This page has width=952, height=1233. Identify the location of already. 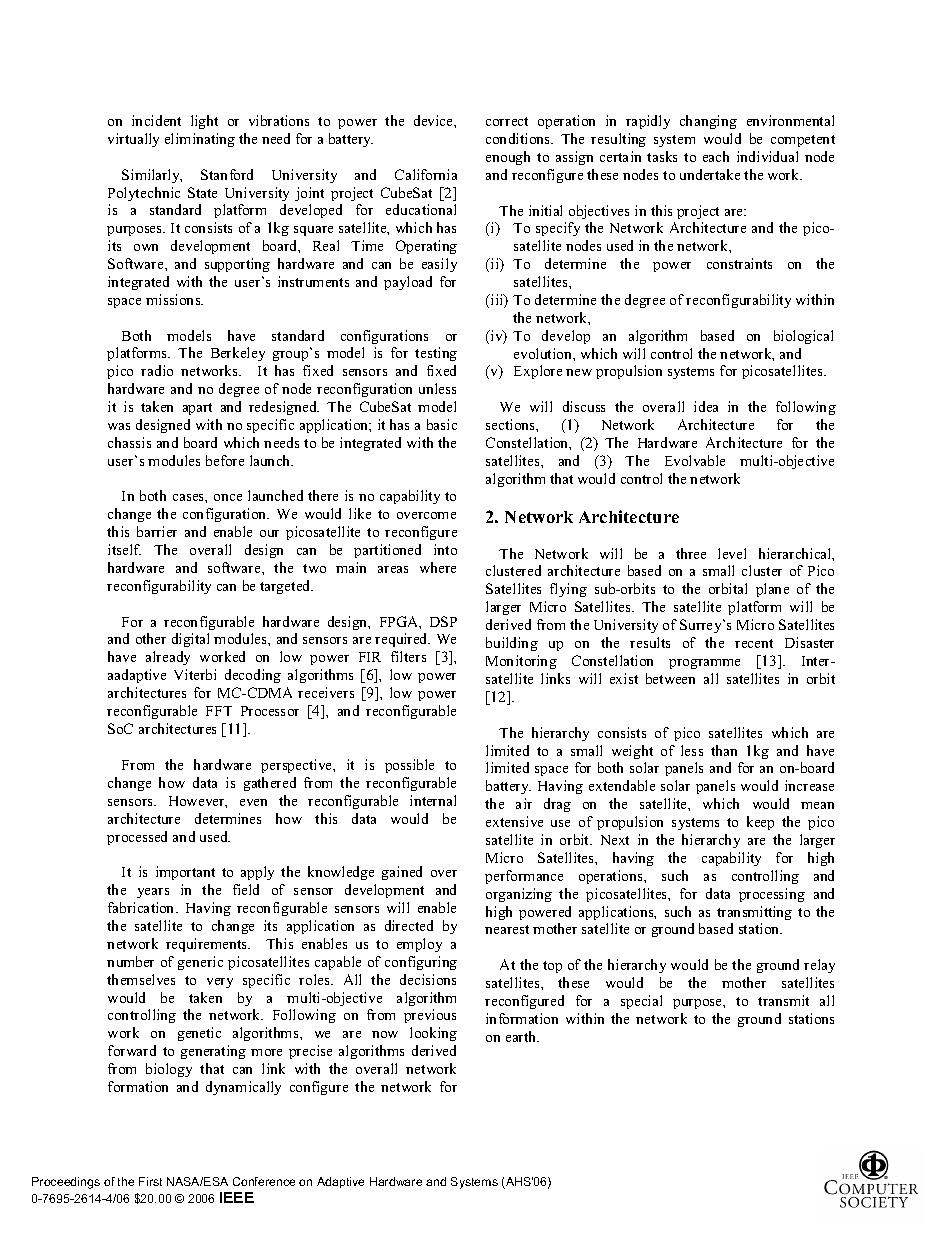
(168, 658).
